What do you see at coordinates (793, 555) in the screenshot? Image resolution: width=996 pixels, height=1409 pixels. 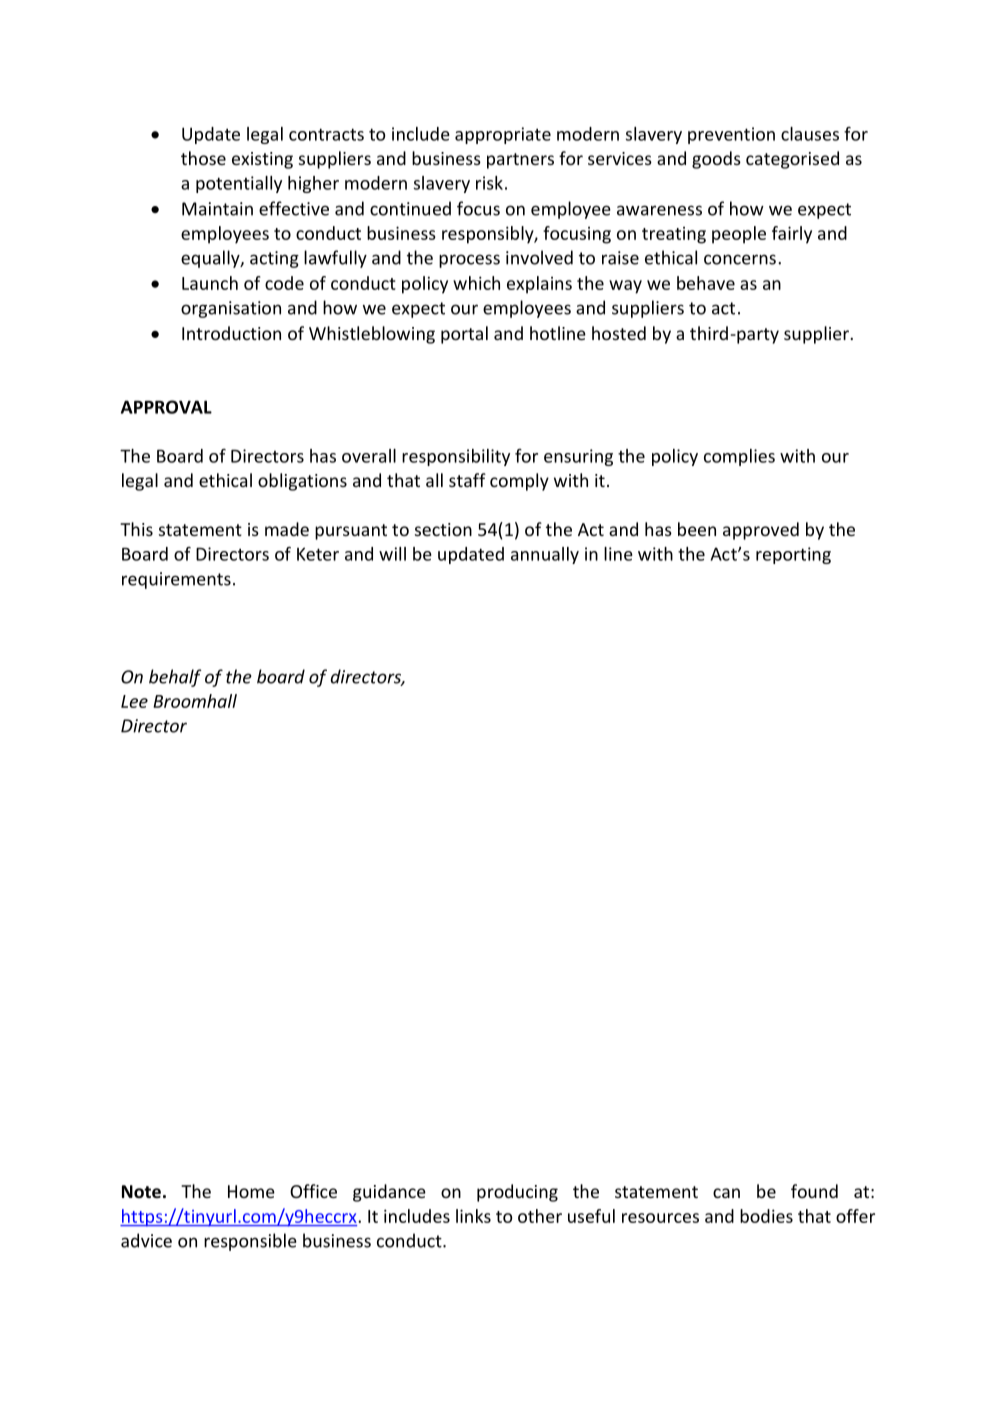 I see `reporting` at bounding box center [793, 555].
